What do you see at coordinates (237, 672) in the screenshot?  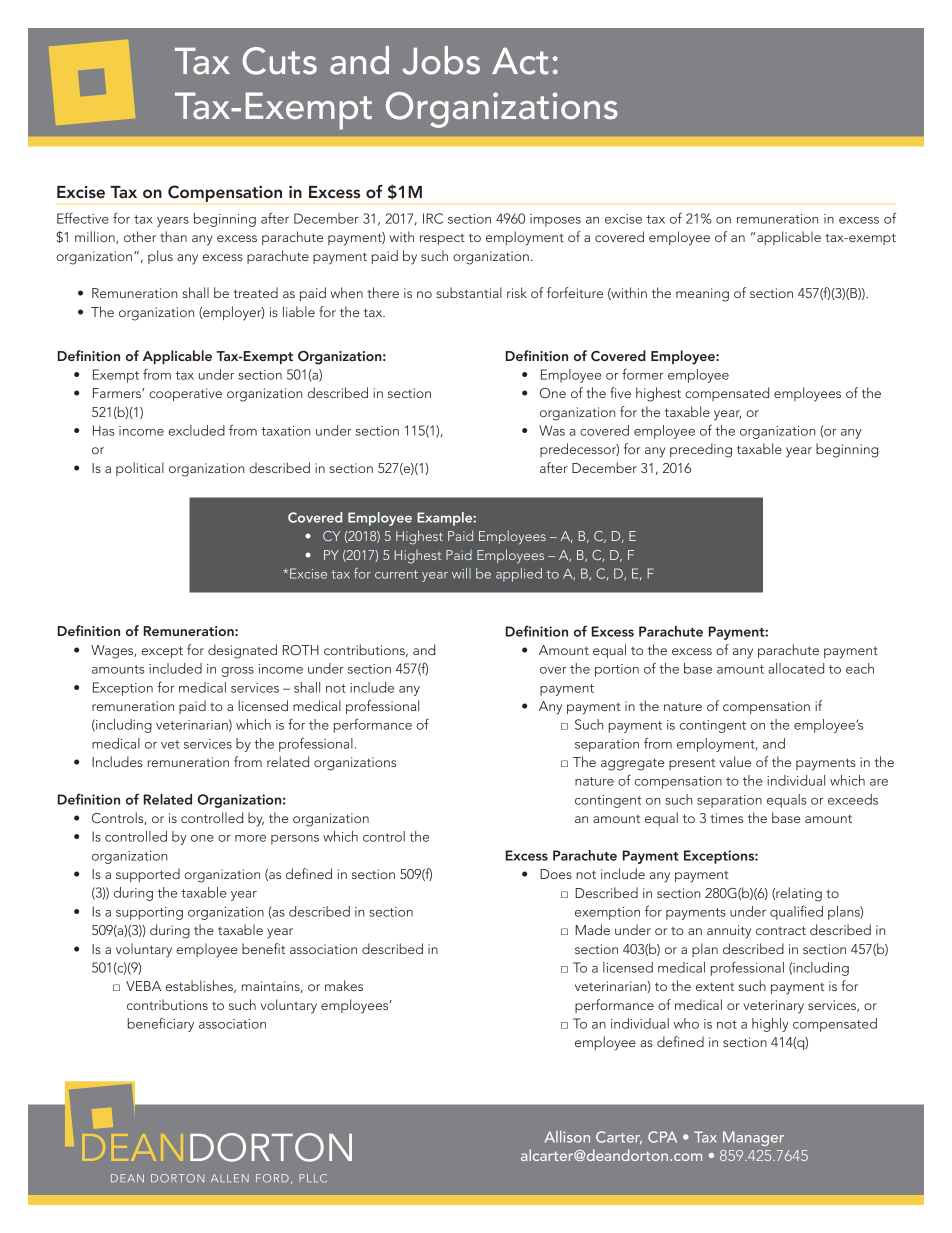 I see `gross` at bounding box center [237, 672].
